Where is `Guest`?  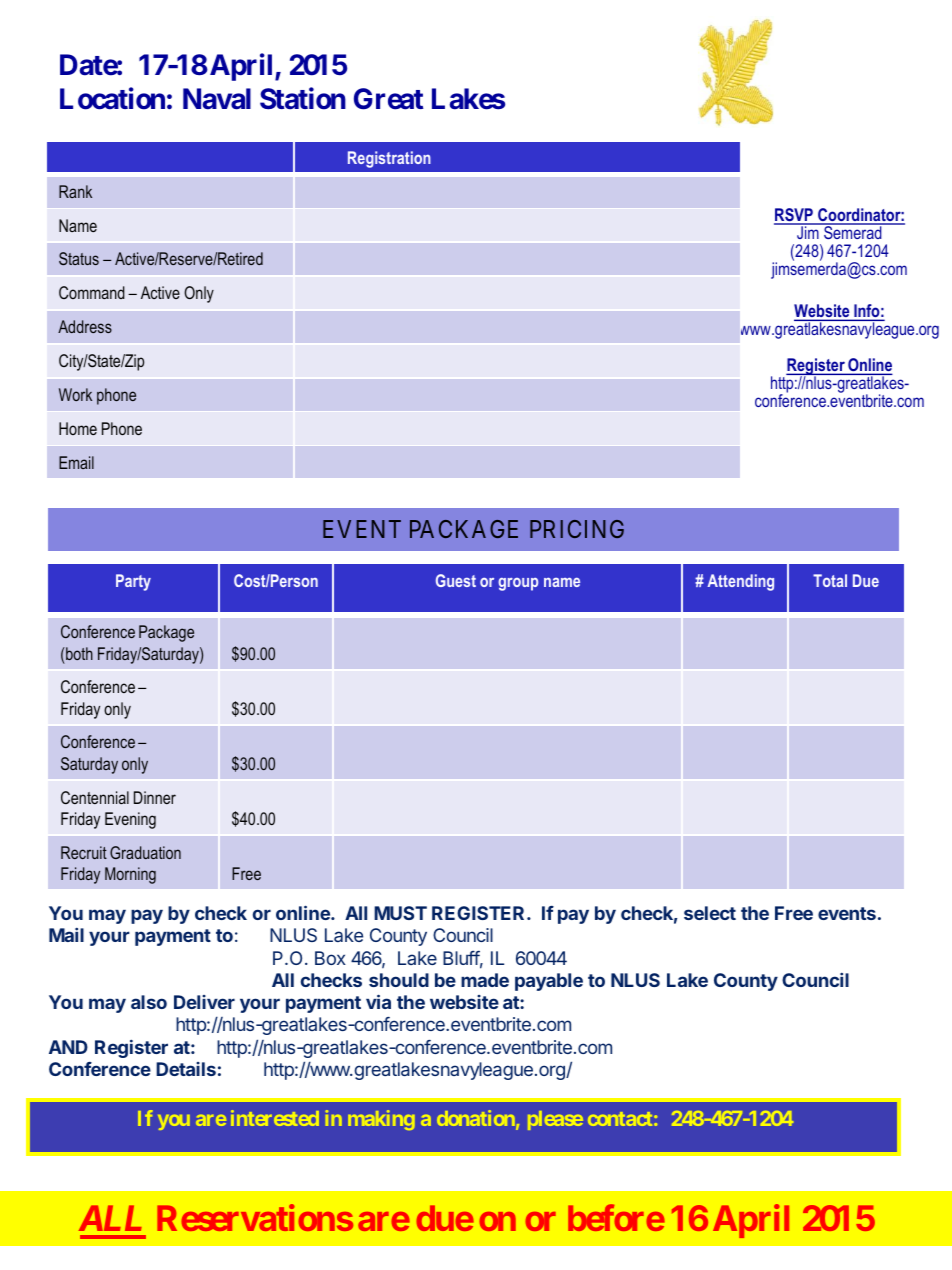
Guest is located at coordinates (456, 580).
